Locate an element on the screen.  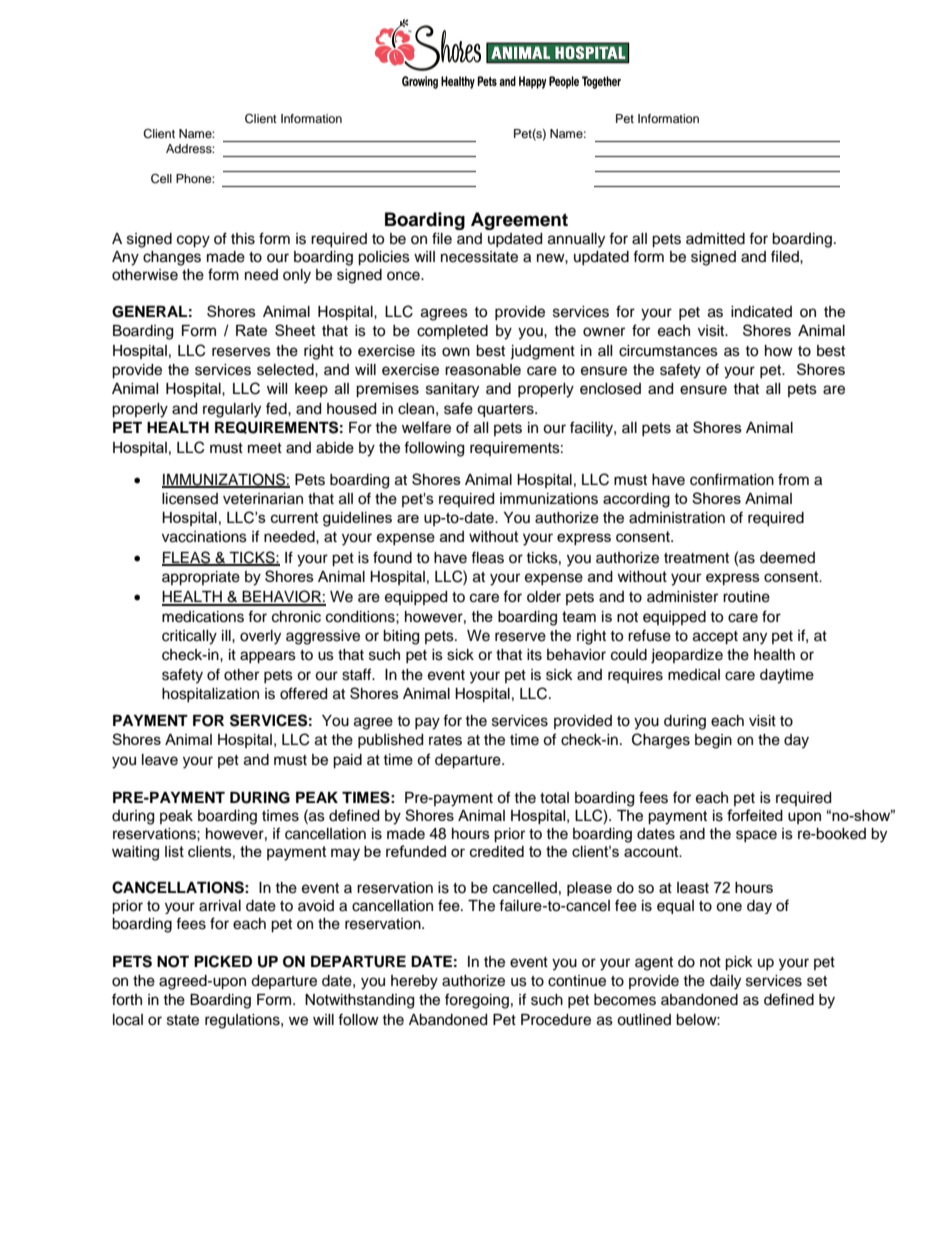
accept is located at coordinates (715, 638).
